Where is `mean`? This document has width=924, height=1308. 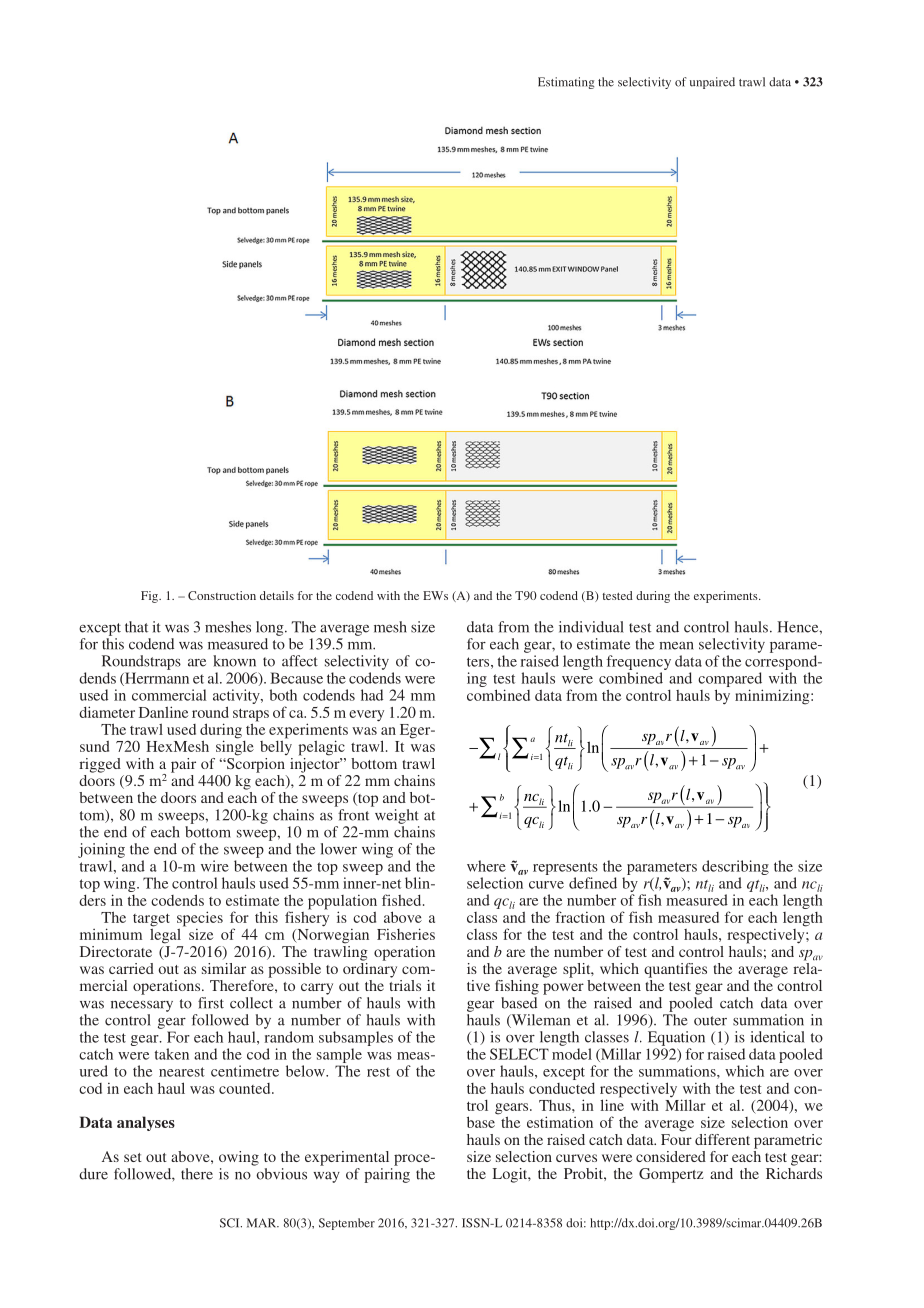
mean is located at coordinates (676, 646).
